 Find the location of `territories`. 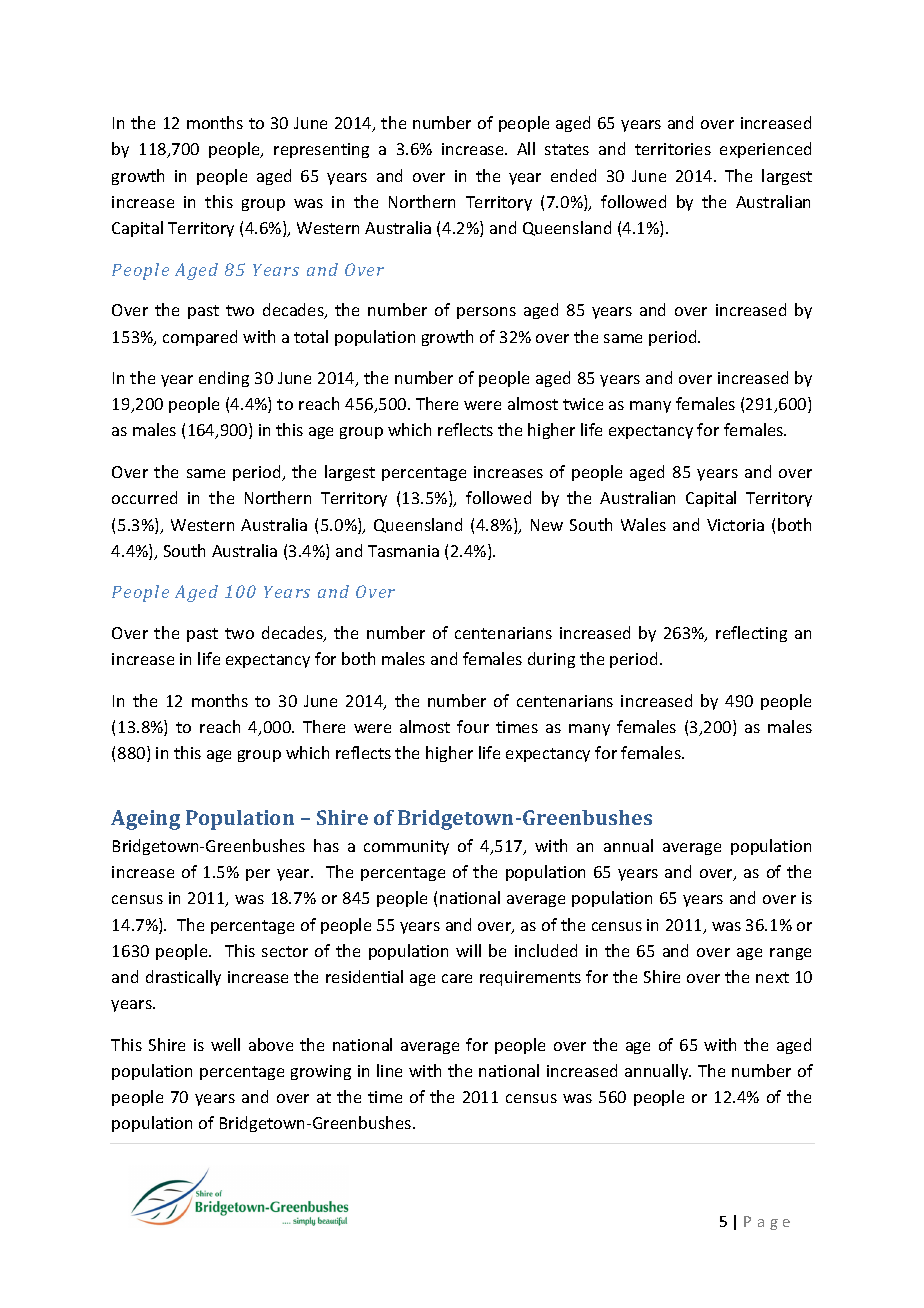

territories is located at coordinates (673, 149).
